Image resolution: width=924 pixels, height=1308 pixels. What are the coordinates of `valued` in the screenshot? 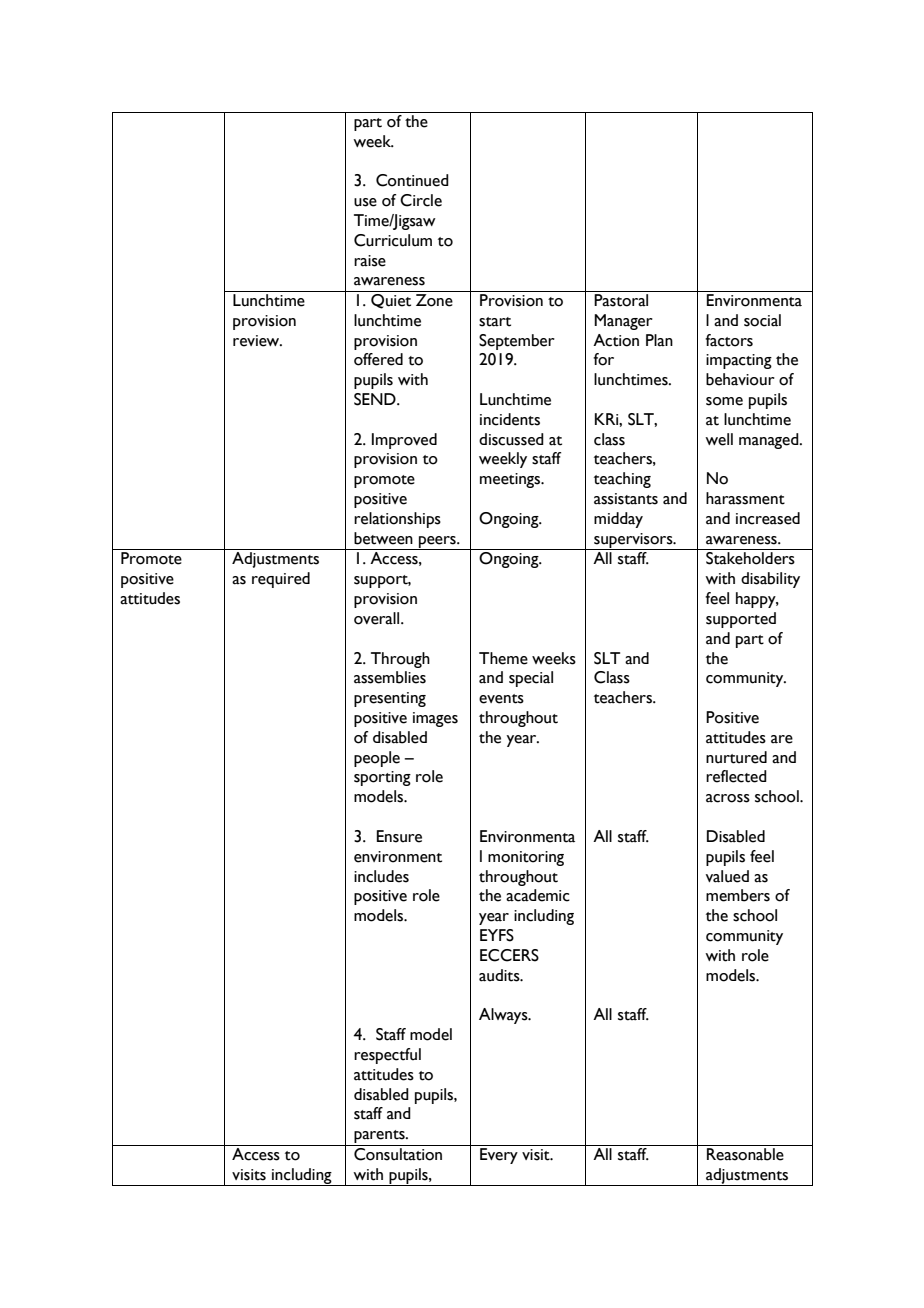 It's located at (727, 876).
